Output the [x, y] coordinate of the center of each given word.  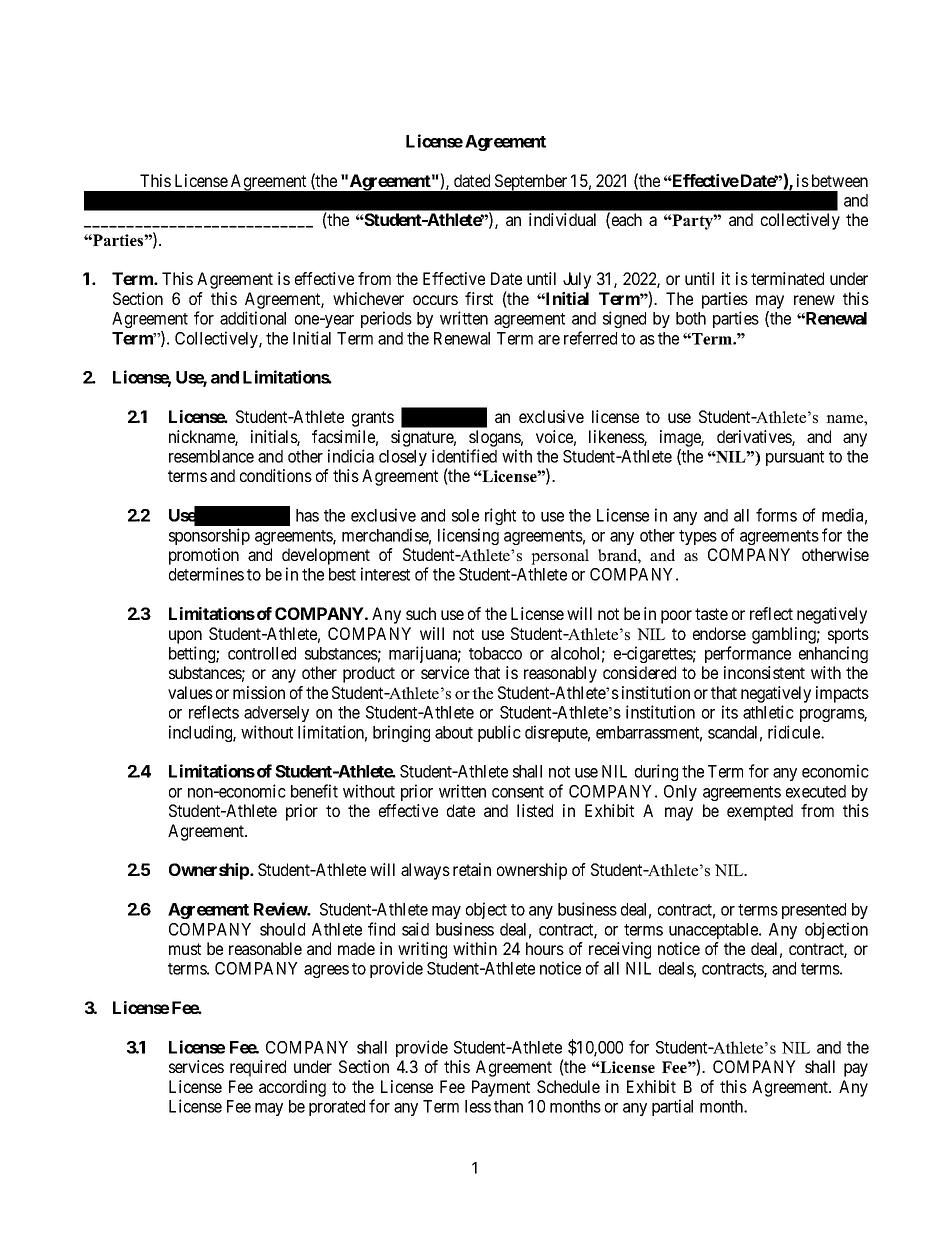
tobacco [495, 653]
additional [253, 318]
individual [562, 219]
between [840, 180]
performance [748, 654]
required [258, 1068]
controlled [262, 653]
